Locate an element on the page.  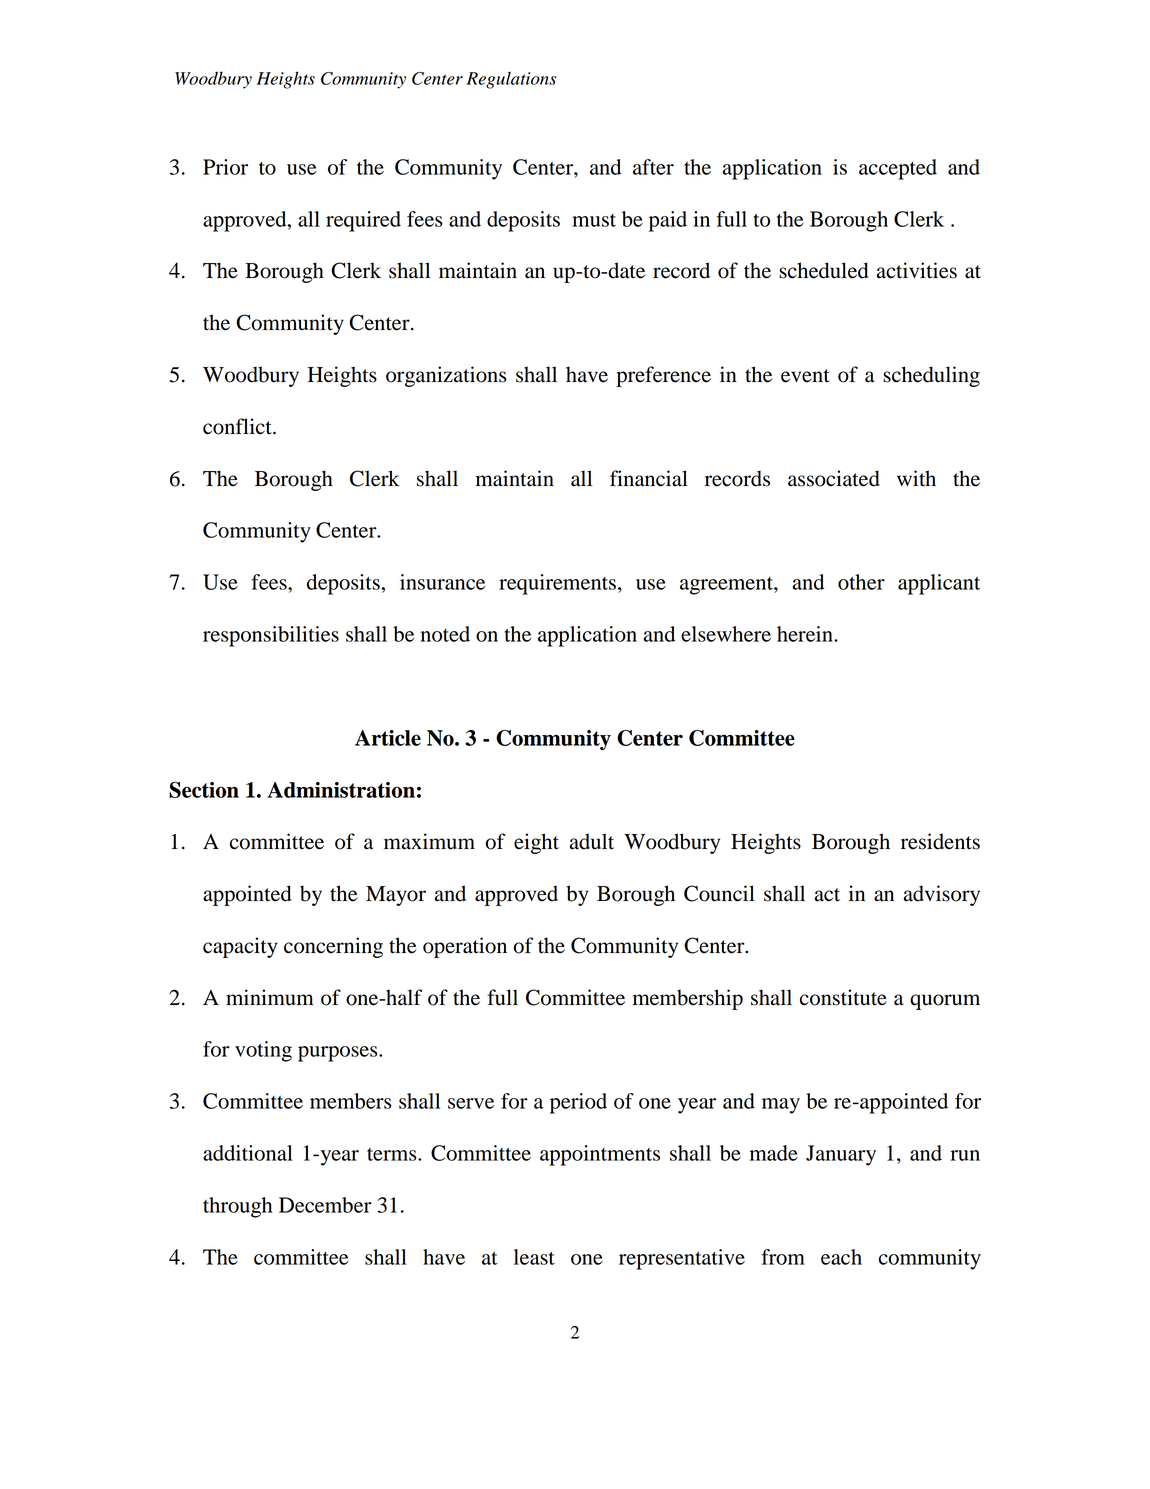
responsibilities is located at coordinates (271, 636).
